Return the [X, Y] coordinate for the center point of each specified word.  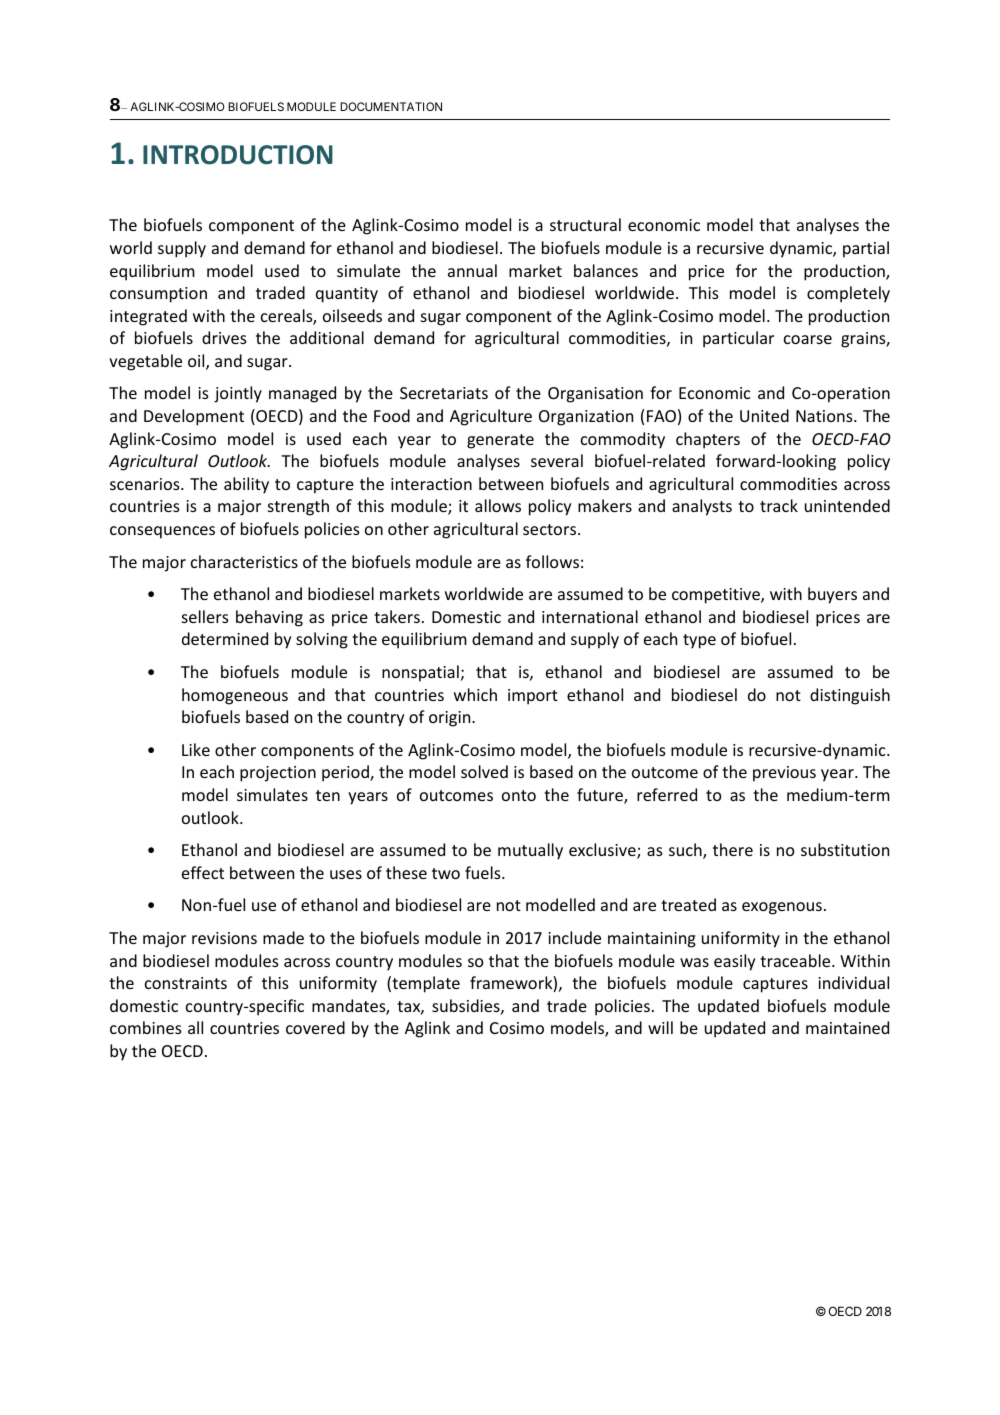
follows [552, 561]
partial [866, 249]
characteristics [244, 561]
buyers [832, 595]
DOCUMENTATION [391, 106]
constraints [186, 983]
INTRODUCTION [238, 155]
